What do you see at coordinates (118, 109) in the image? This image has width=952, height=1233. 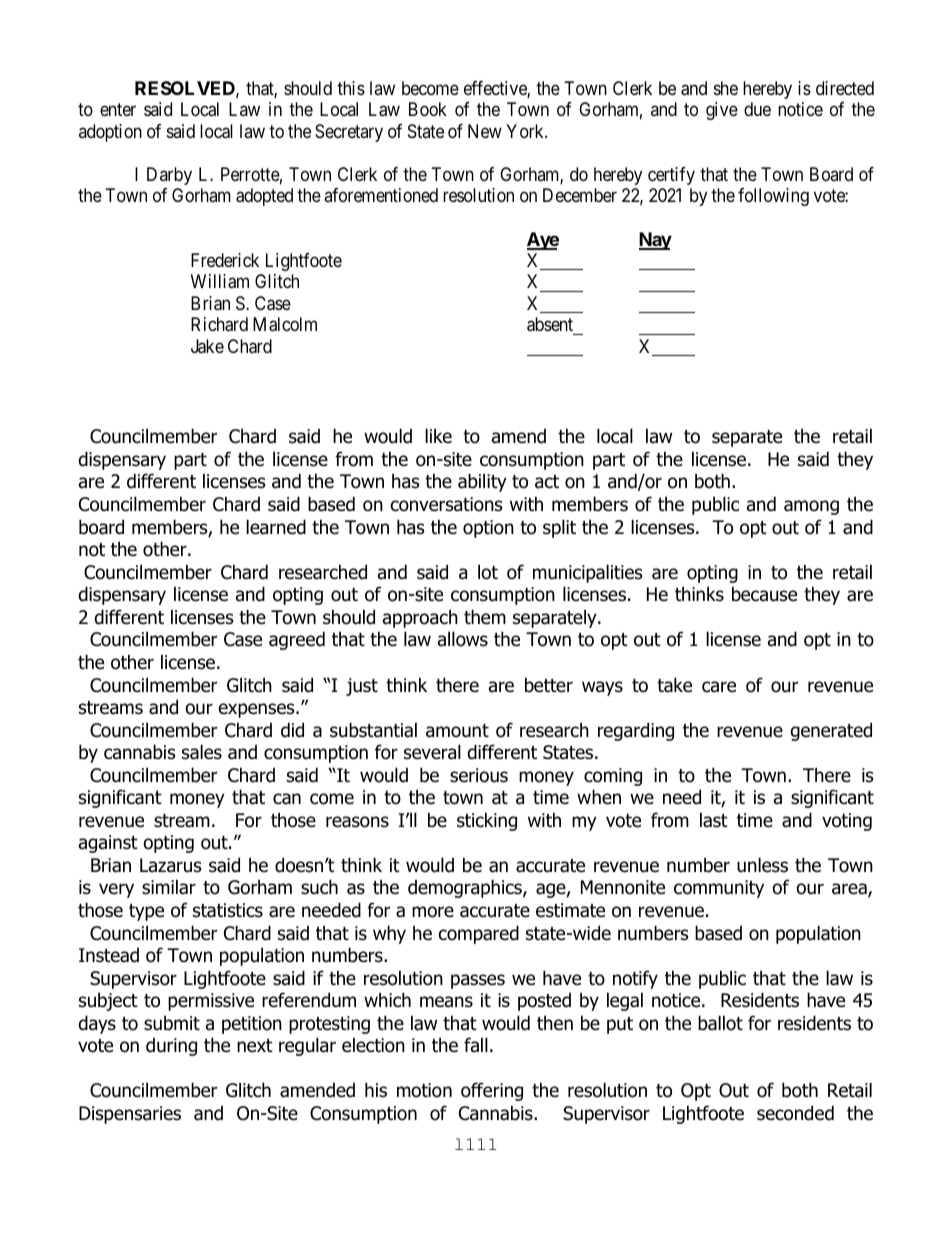 I see `enter` at bounding box center [118, 109].
